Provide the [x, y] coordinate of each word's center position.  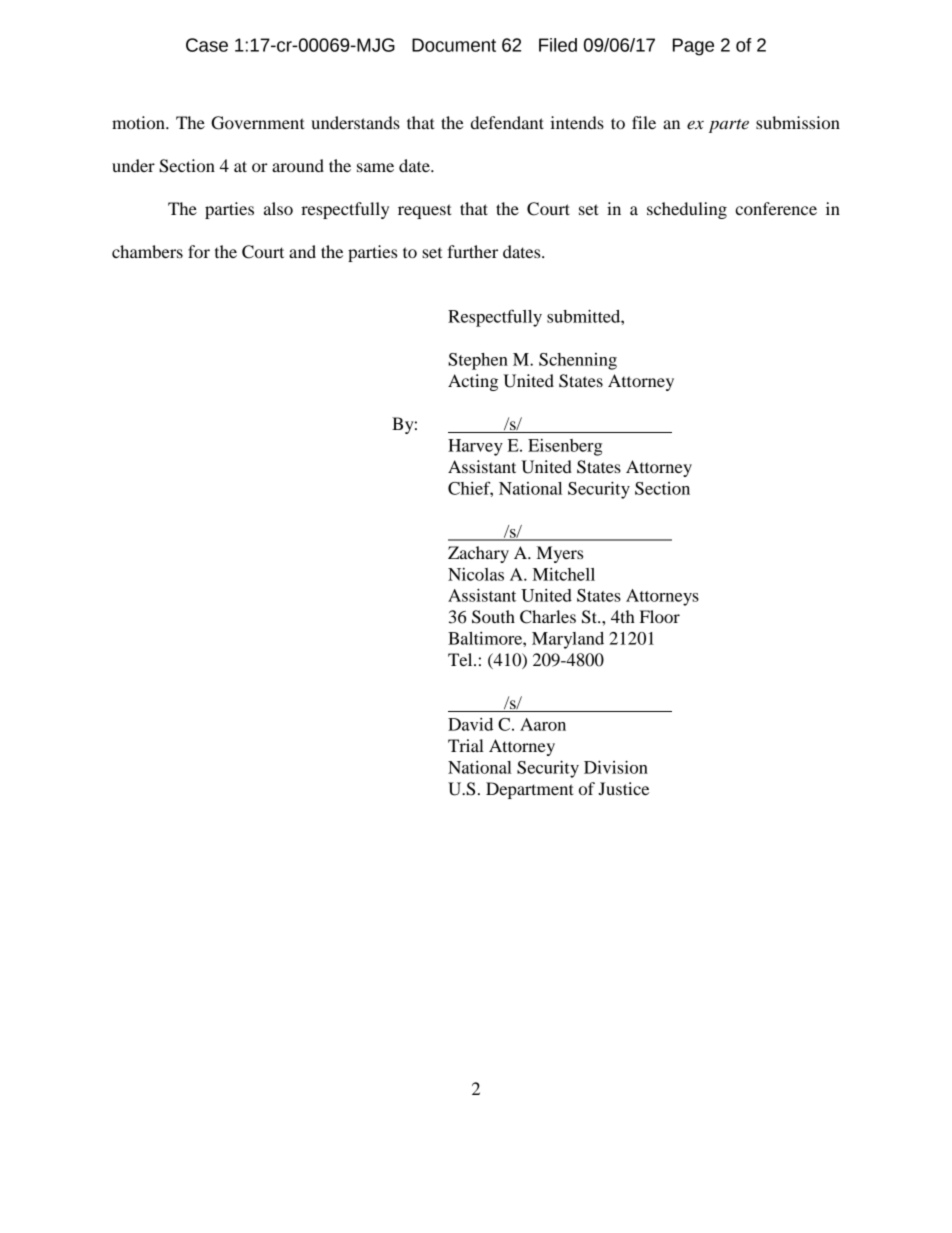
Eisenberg [565, 447]
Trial [466, 745]
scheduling [687, 210]
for [199, 251]
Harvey [475, 447]
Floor [660, 616]
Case [207, 45]
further [472, 251]
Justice [623, 788]
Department [530, 790]
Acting [473, 382]
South [493, 617]
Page [693, 47]
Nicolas [476, 574]
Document [454, 45]
